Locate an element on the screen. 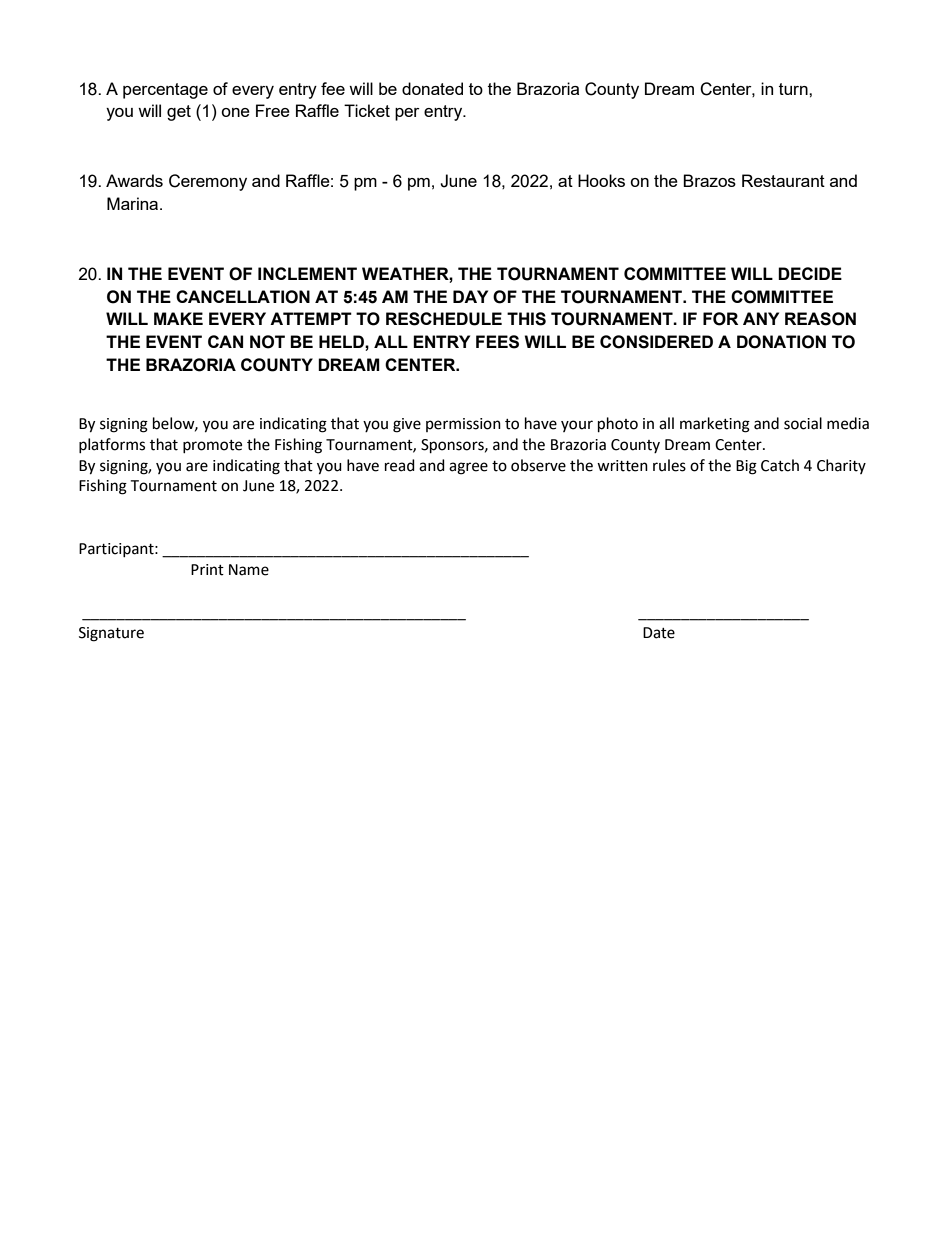 The image size is (952, 1233). get is located at coordinates (179, 113).
